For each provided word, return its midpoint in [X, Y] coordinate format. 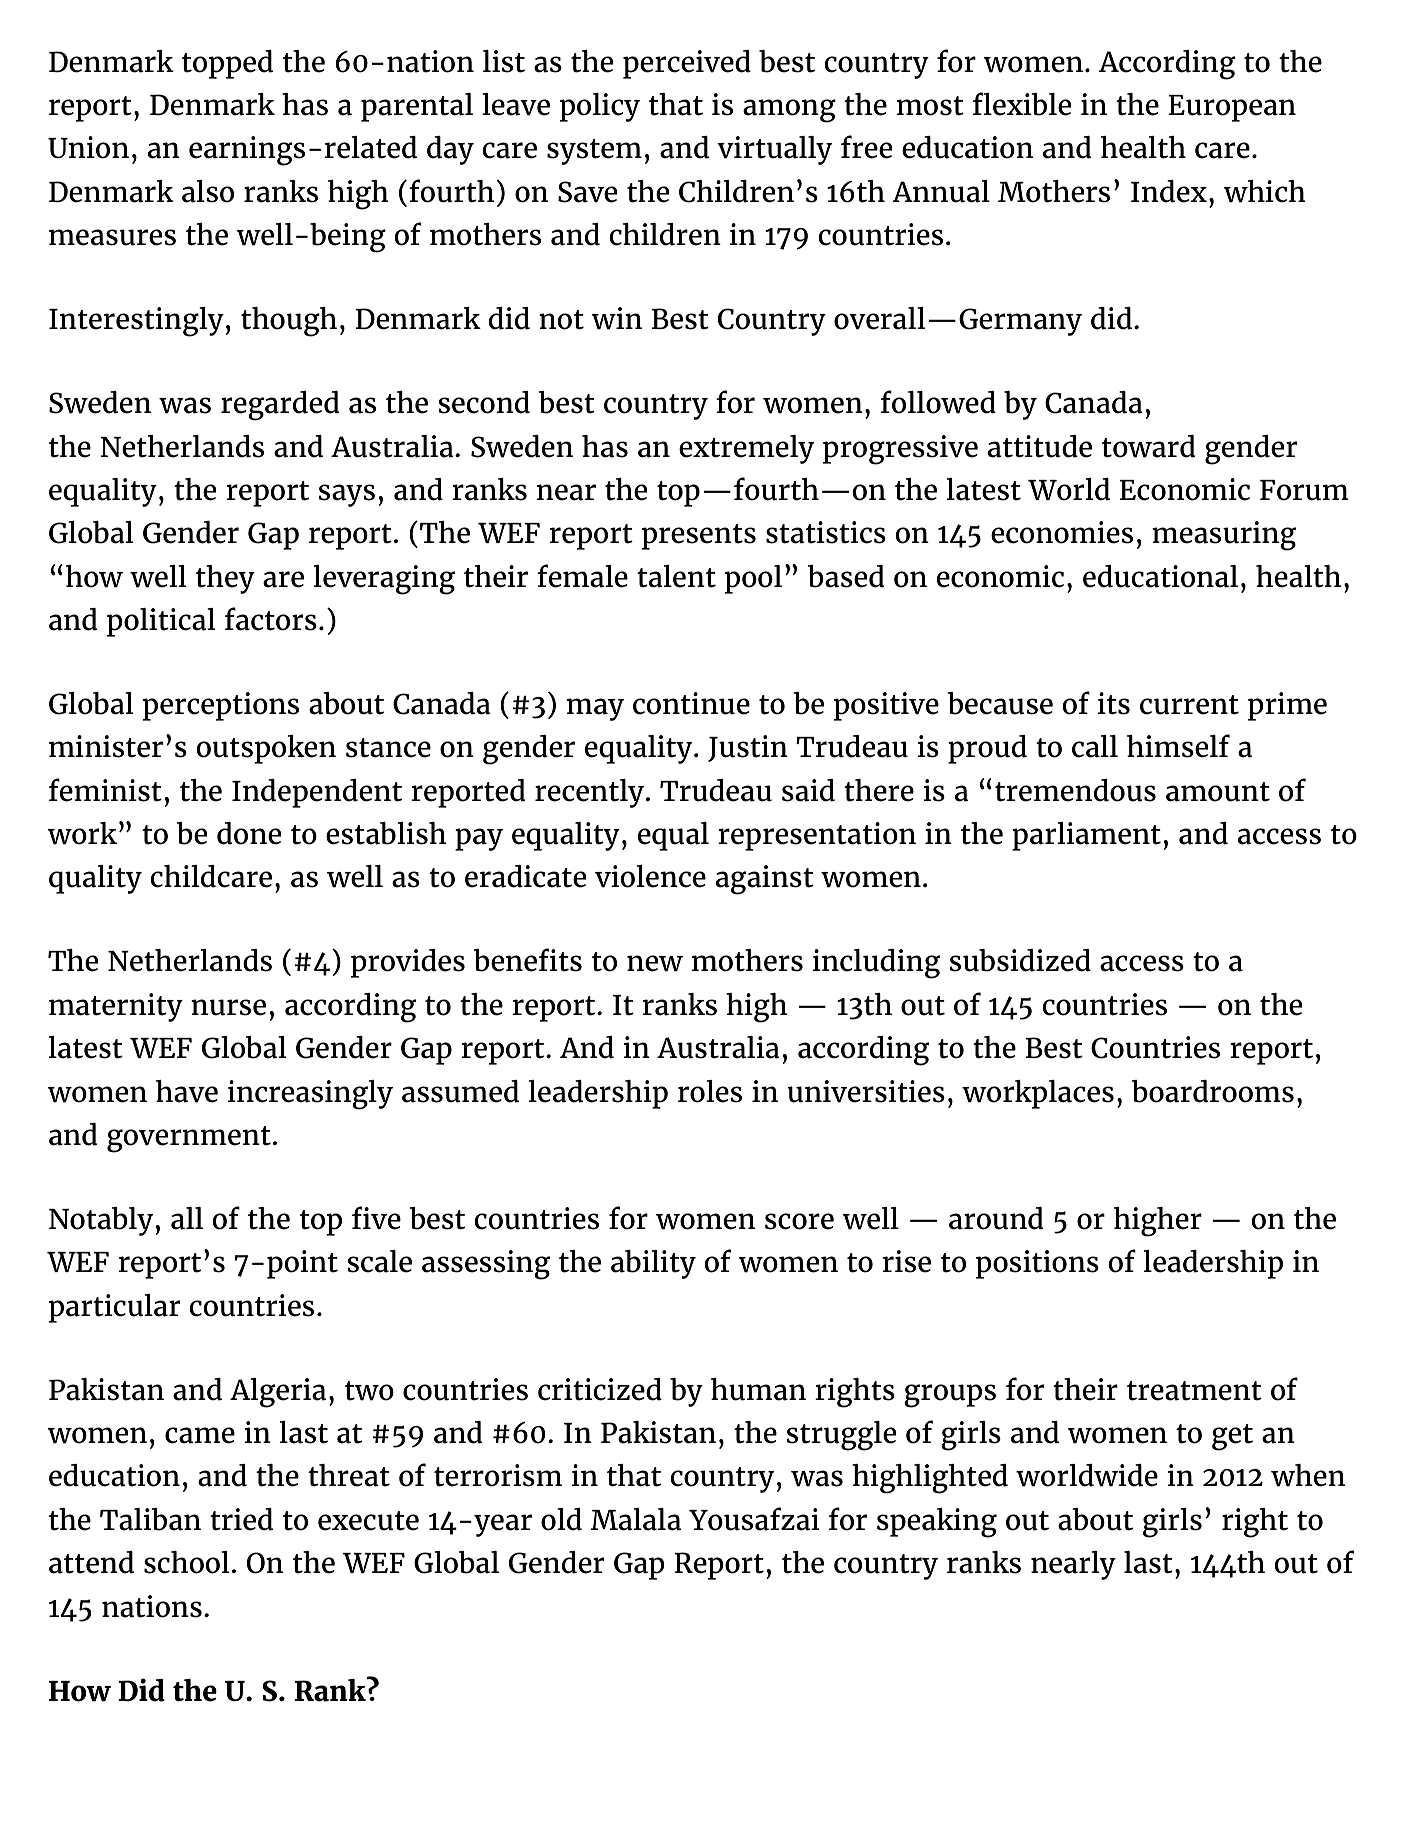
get [1232, 1437]
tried [241, 1519]
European [1232, 108]
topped [227, 64]
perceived [687, 64]
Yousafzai [754, 1519]
